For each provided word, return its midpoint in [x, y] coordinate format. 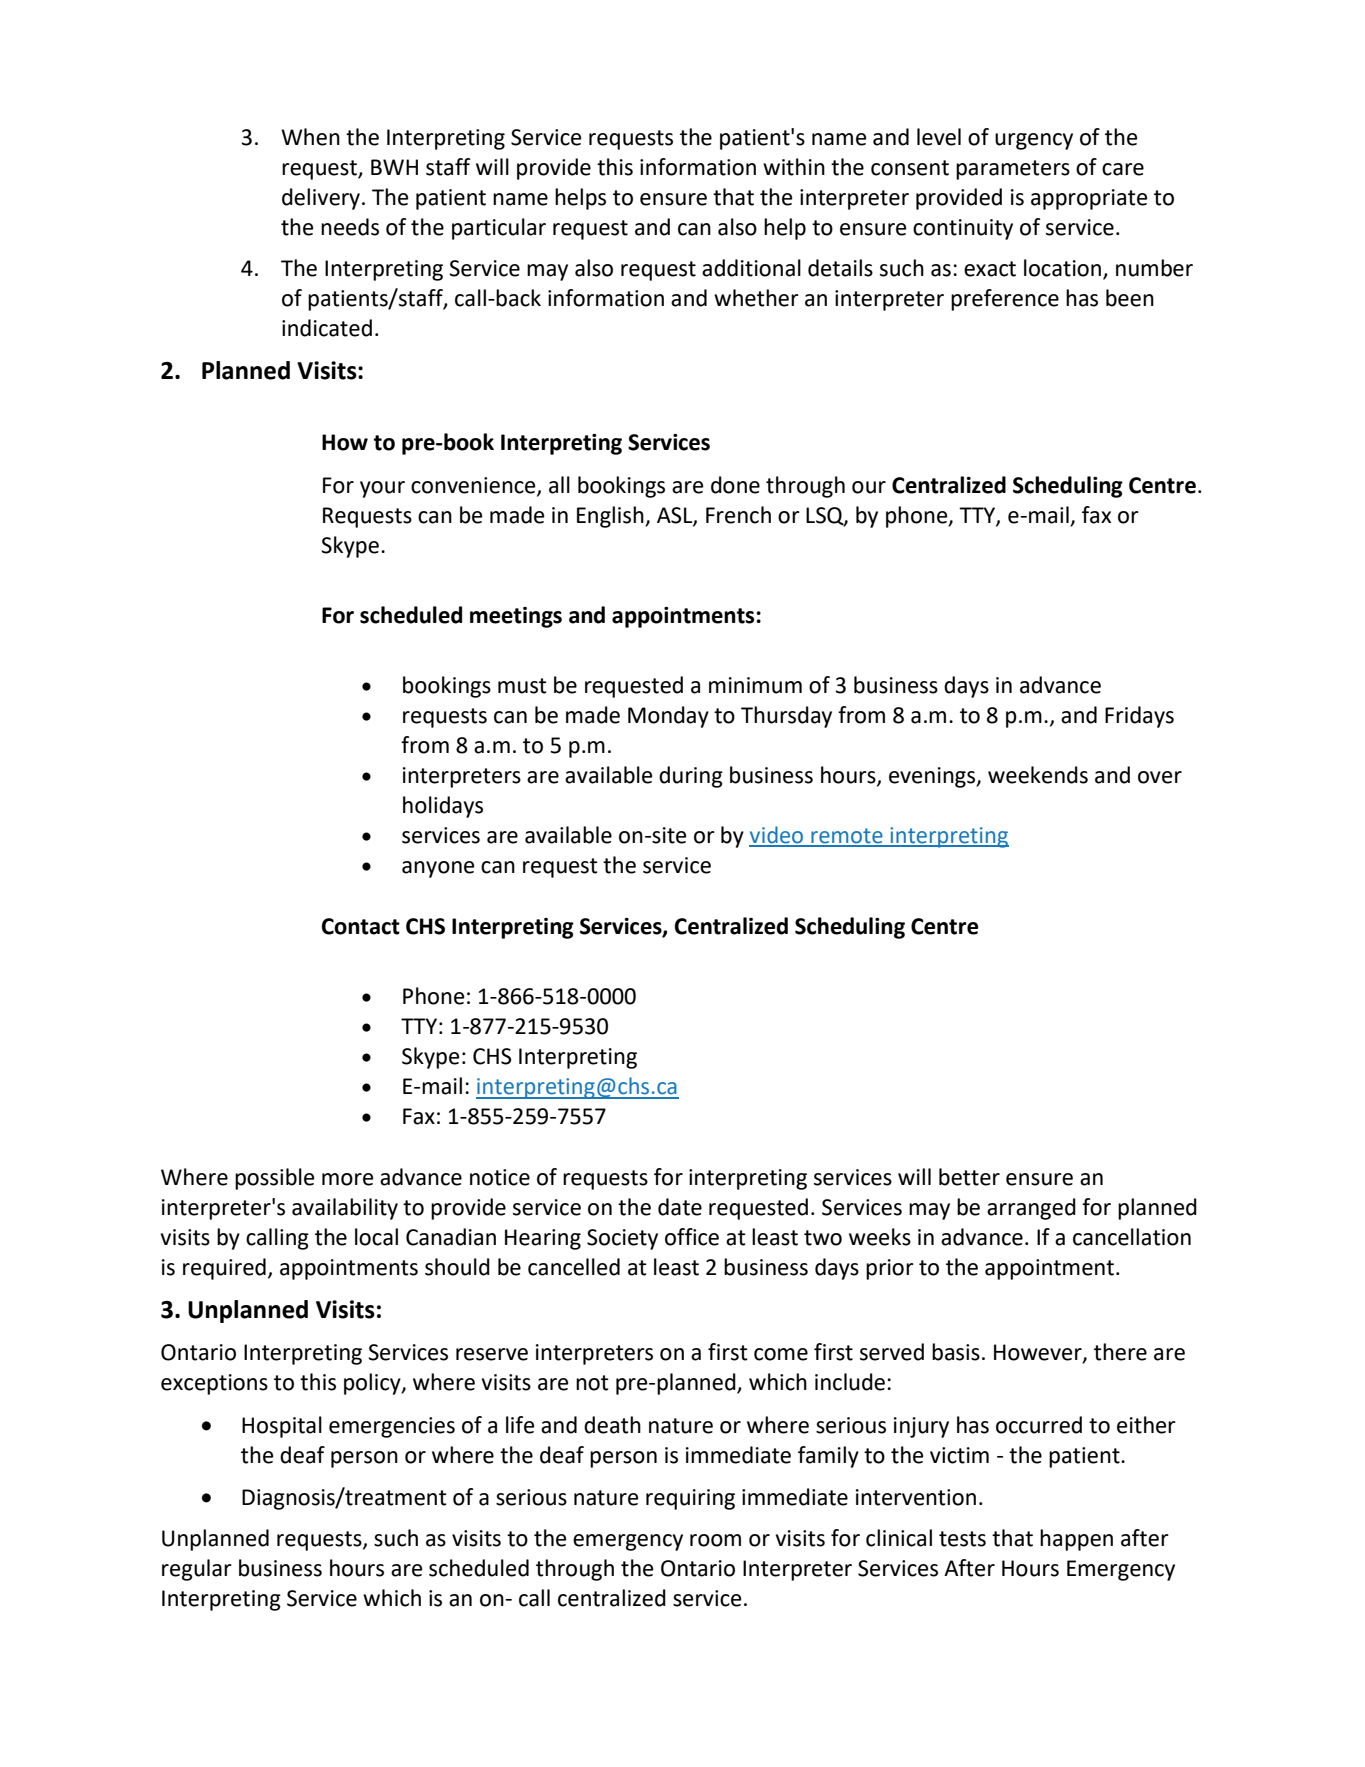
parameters [1013, 170]
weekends [1038, 775]
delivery [322, 199]
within [794, 167]
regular [197, 1570]
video [777, 836]
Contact [361, 926]
